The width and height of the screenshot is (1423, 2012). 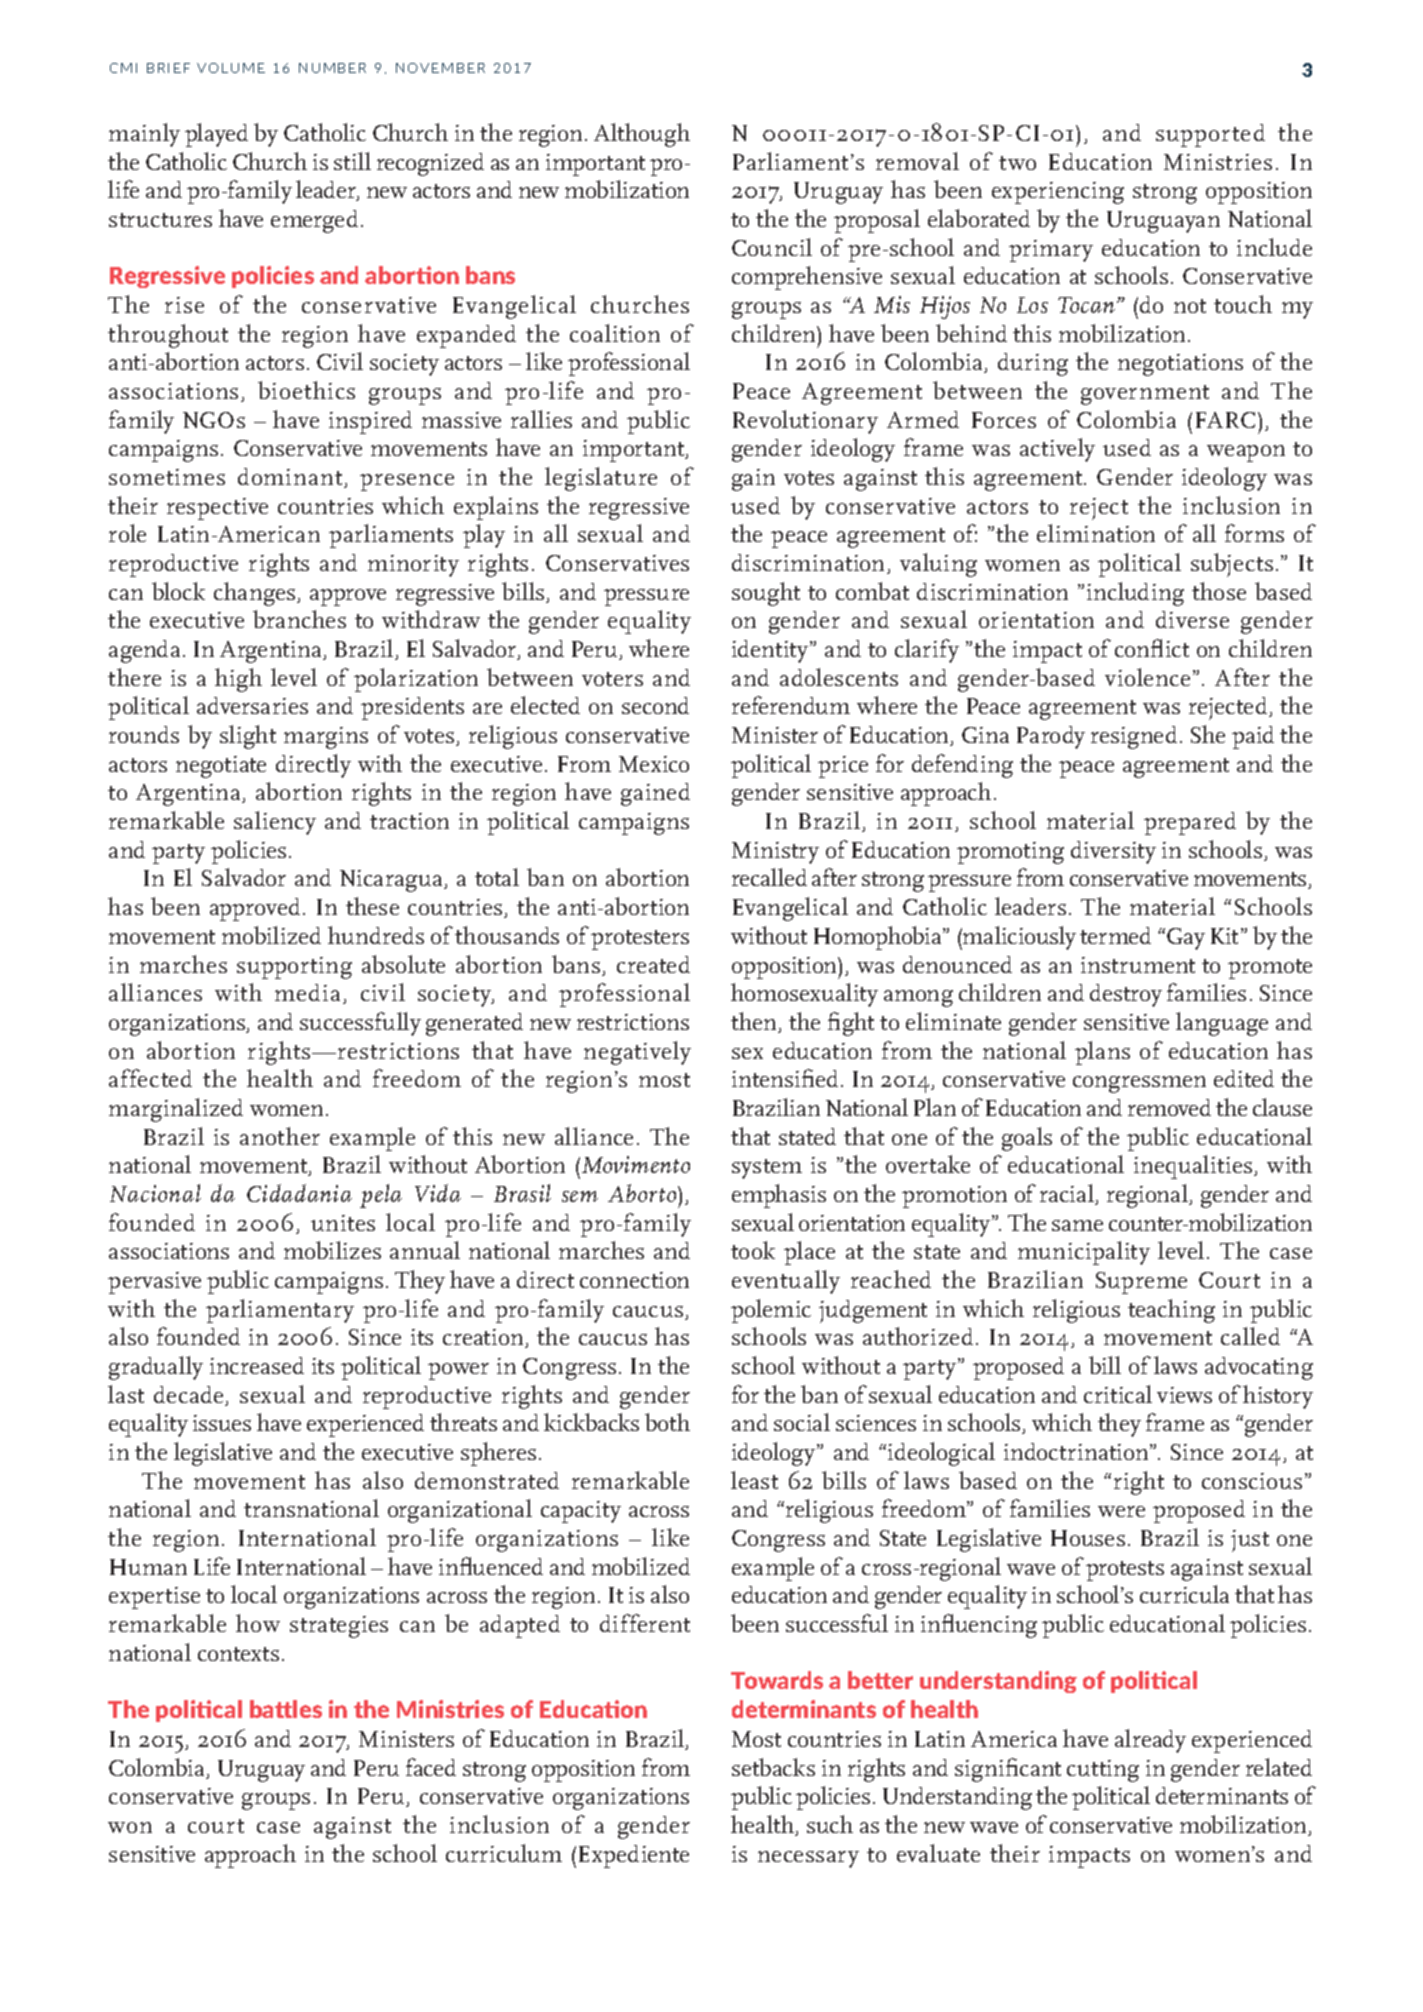 I want to click on experiencing, so click(x=1058, y=193).
